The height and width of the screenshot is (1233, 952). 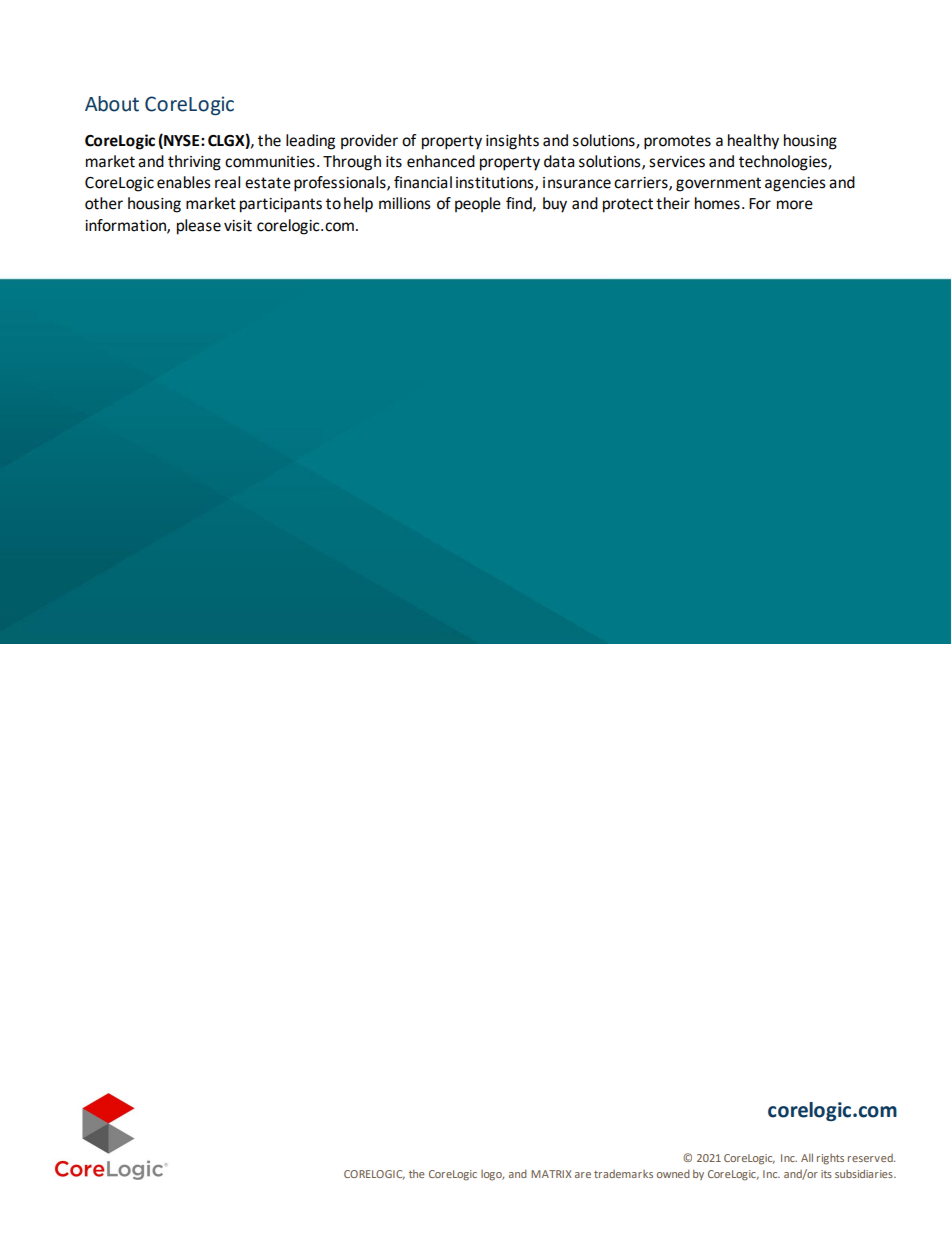 I want to click on please, so click(x=199, y=227).
